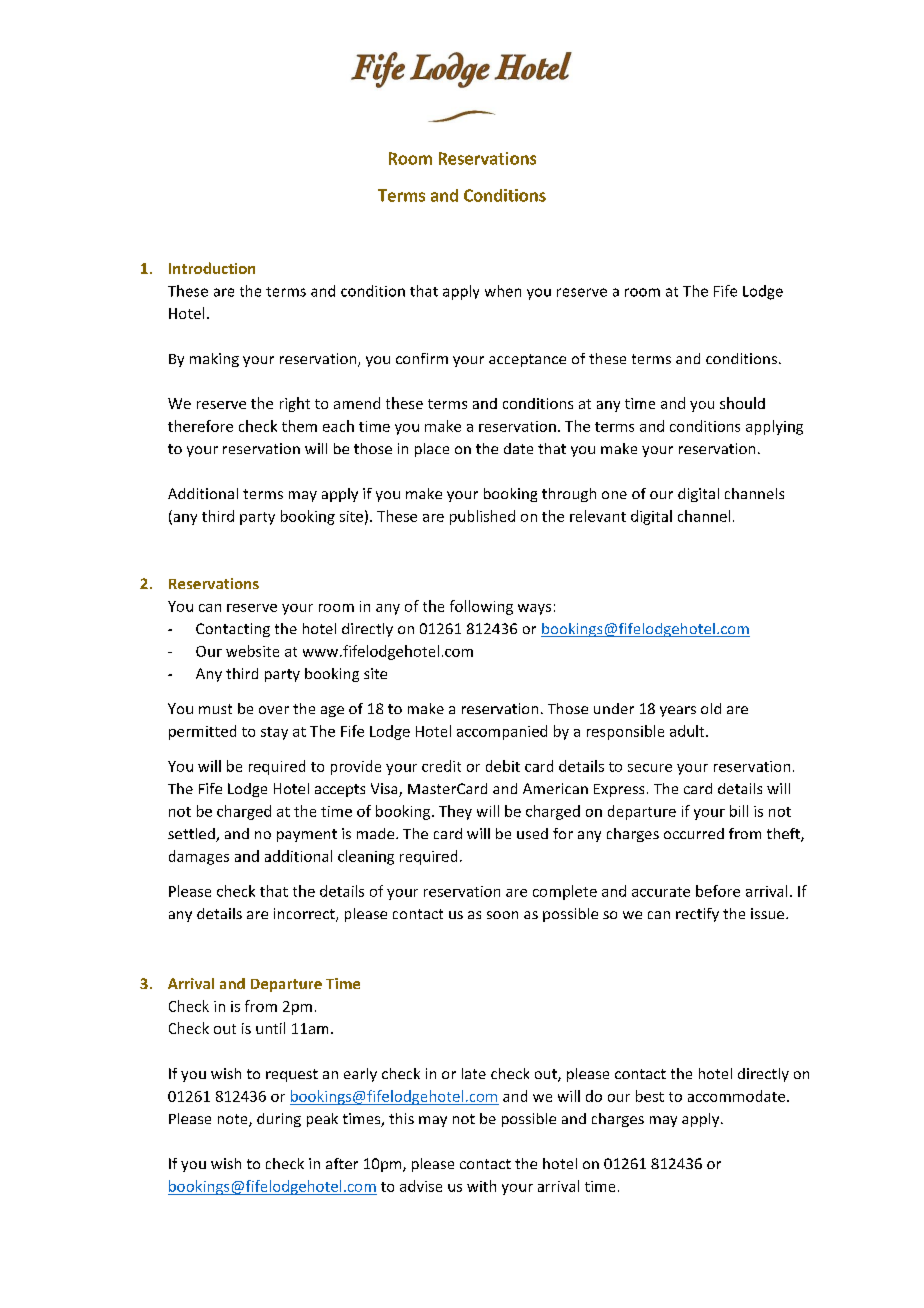  What do you see at coordinates (274, 733) in the page?
I see `stay` at bounding box center [274, 733].
